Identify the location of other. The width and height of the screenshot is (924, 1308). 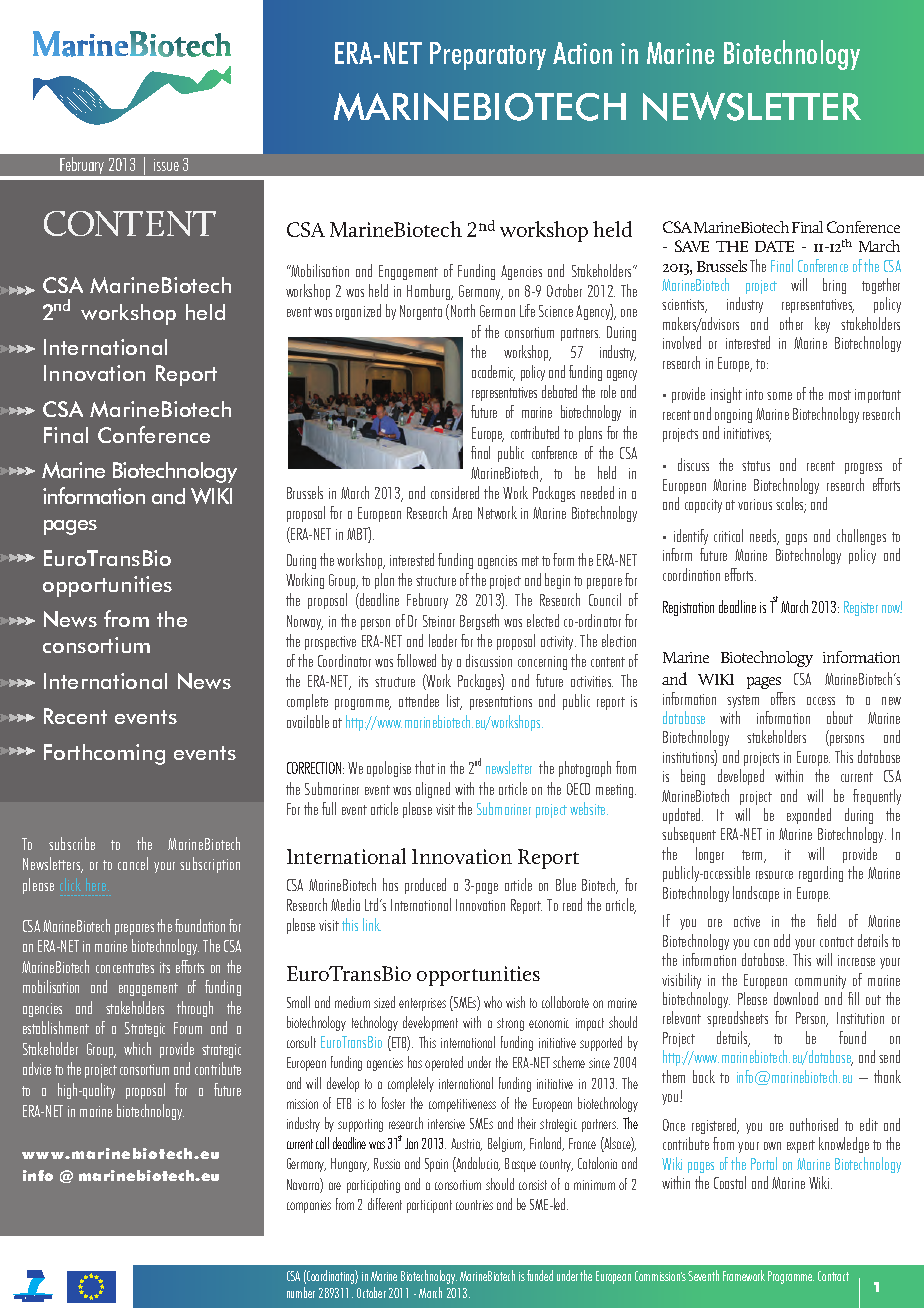
(791, 323).
